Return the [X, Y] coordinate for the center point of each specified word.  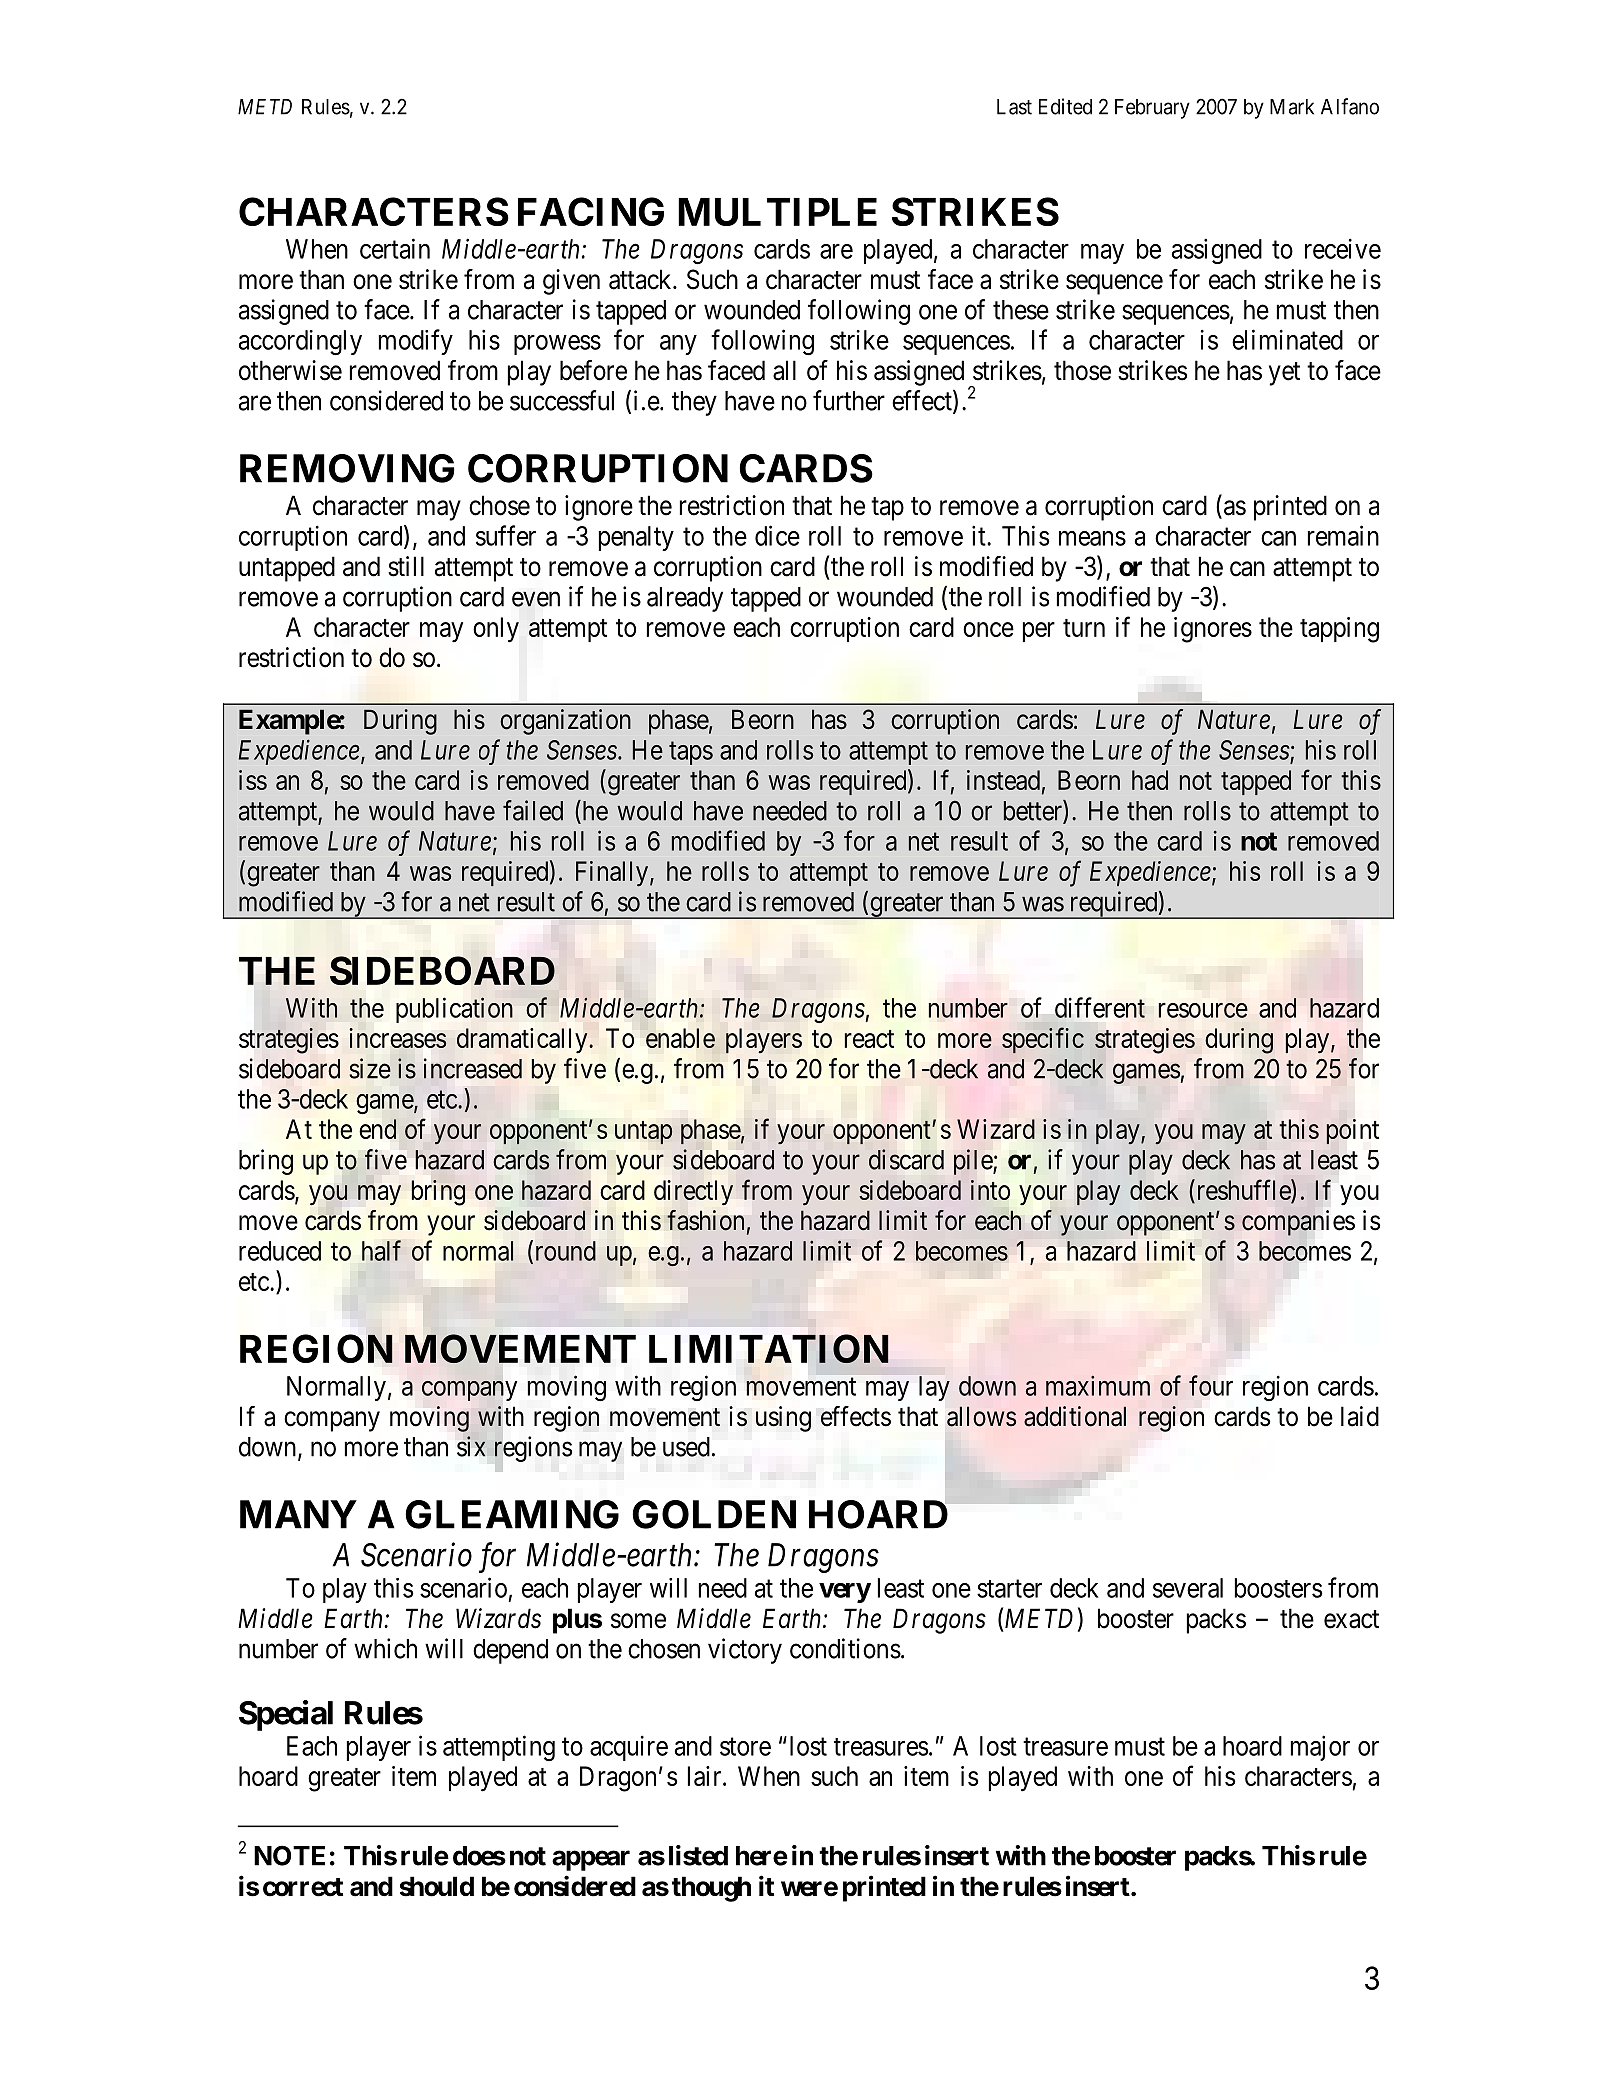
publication [454, 1010]
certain [395, 248]
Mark [1292, 107]
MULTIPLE [777, 212]
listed [698, 1855]
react [869, 1039]
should [437, 1886]
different [1100, 1007]
